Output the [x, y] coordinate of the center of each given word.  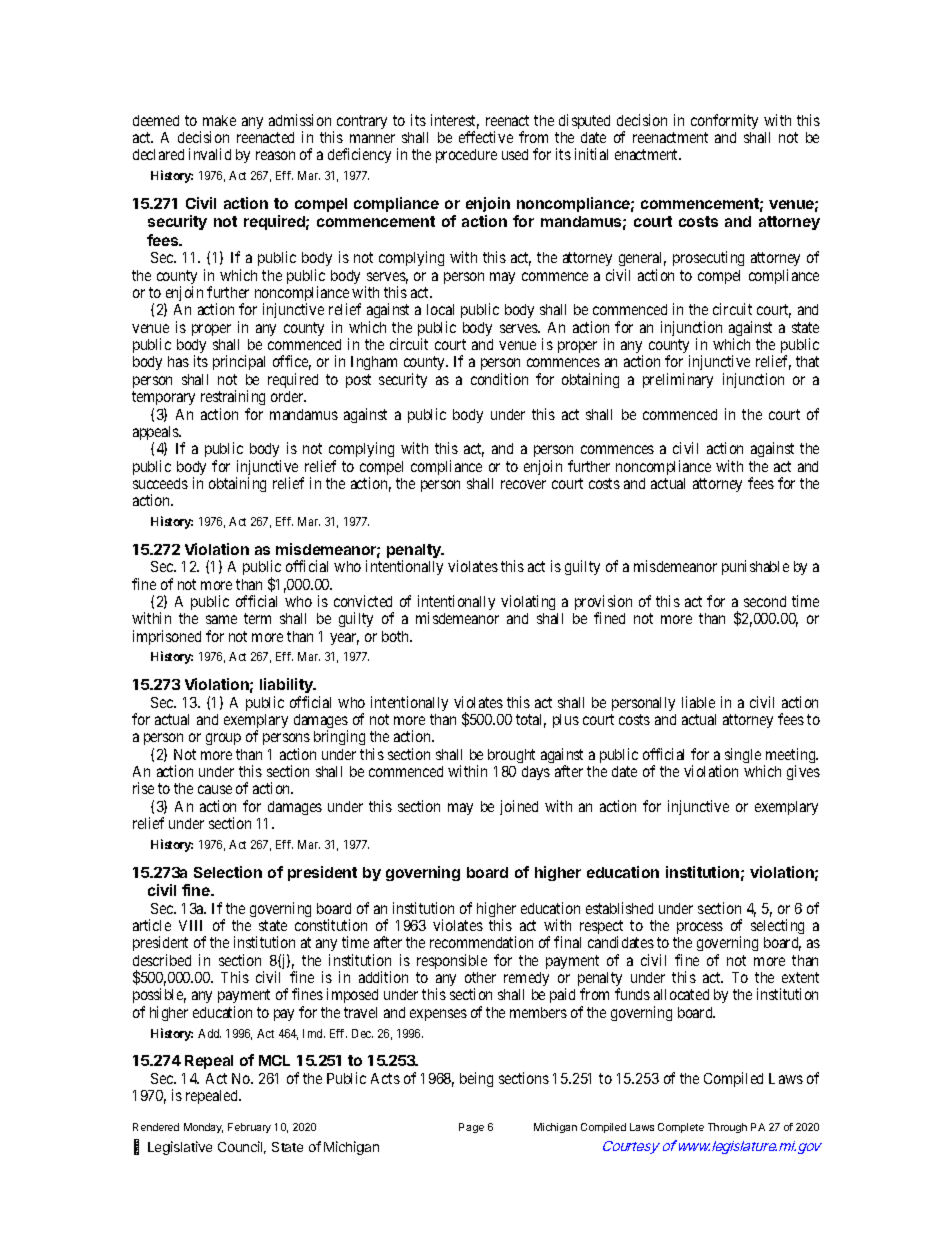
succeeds [160, 483]
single [743, 755]
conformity [724, 121]
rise [143, 788]
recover [523, 484]
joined [519, 807]
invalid [210, 154]
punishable [755, 567]
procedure [466, 156]
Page [471, 1128]
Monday [203, 1128]
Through [727, 1128]
